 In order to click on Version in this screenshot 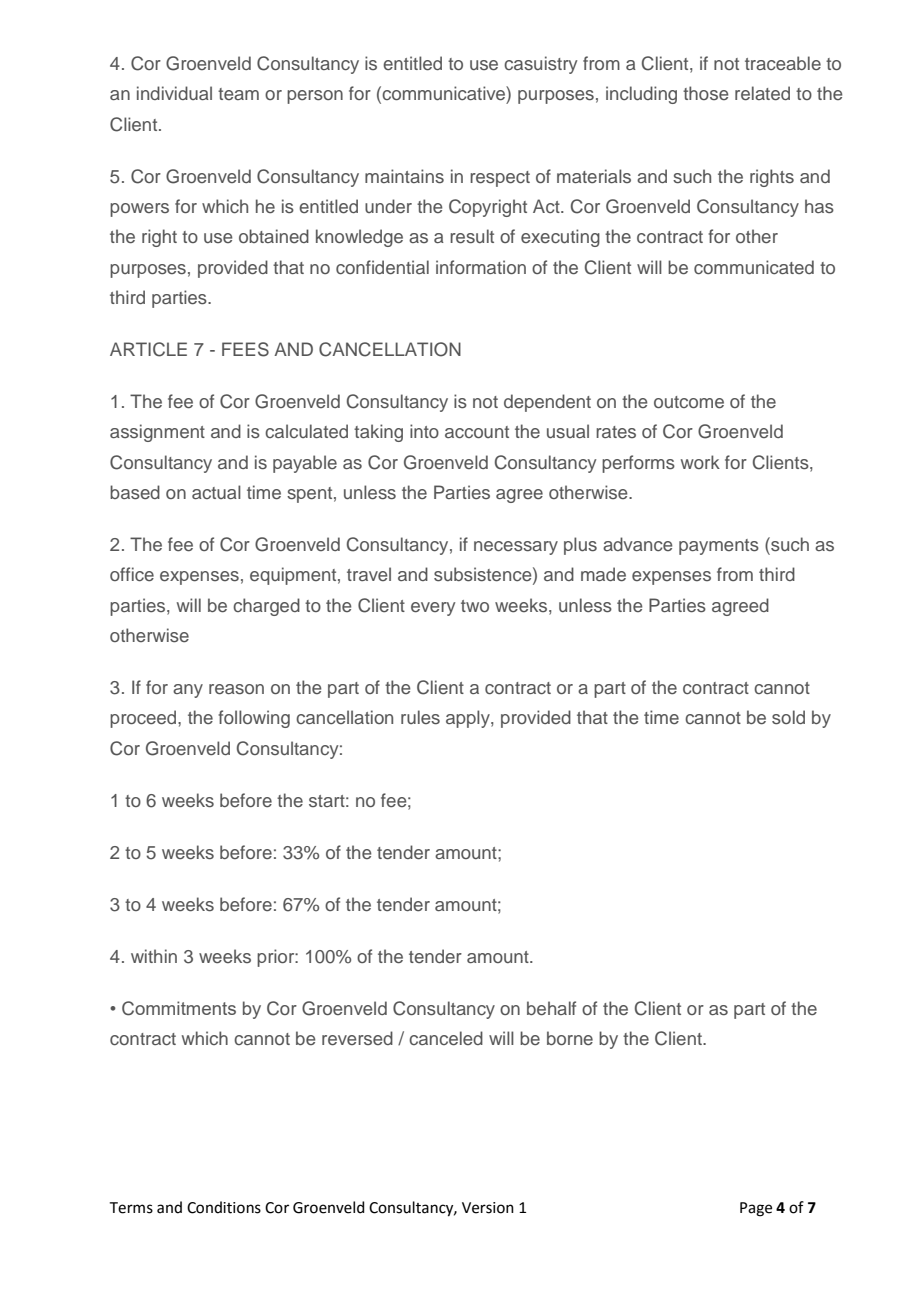, I will do `click(488, 1208)`.
